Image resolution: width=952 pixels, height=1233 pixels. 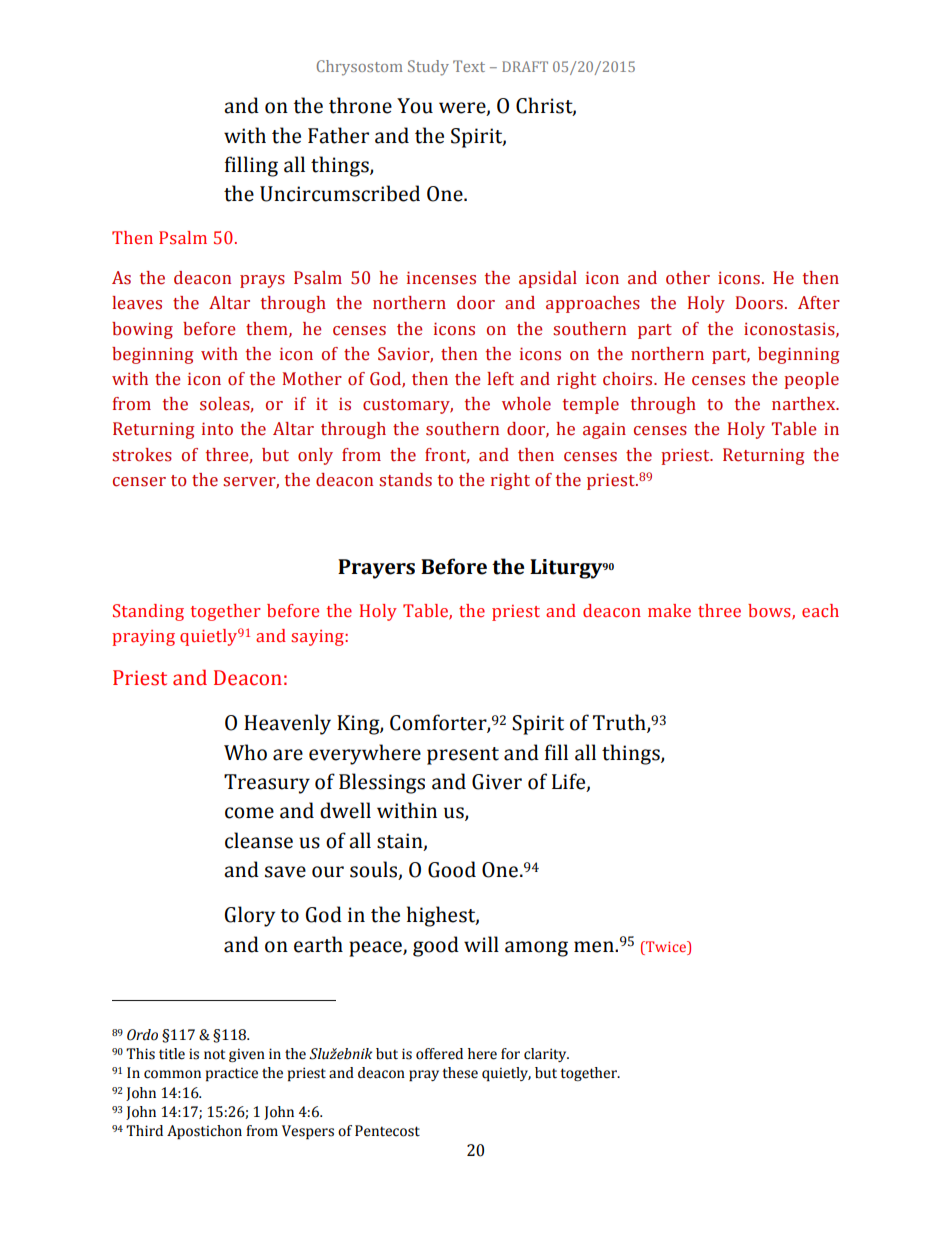 I want to click on people, so click(x=811, y=380).
